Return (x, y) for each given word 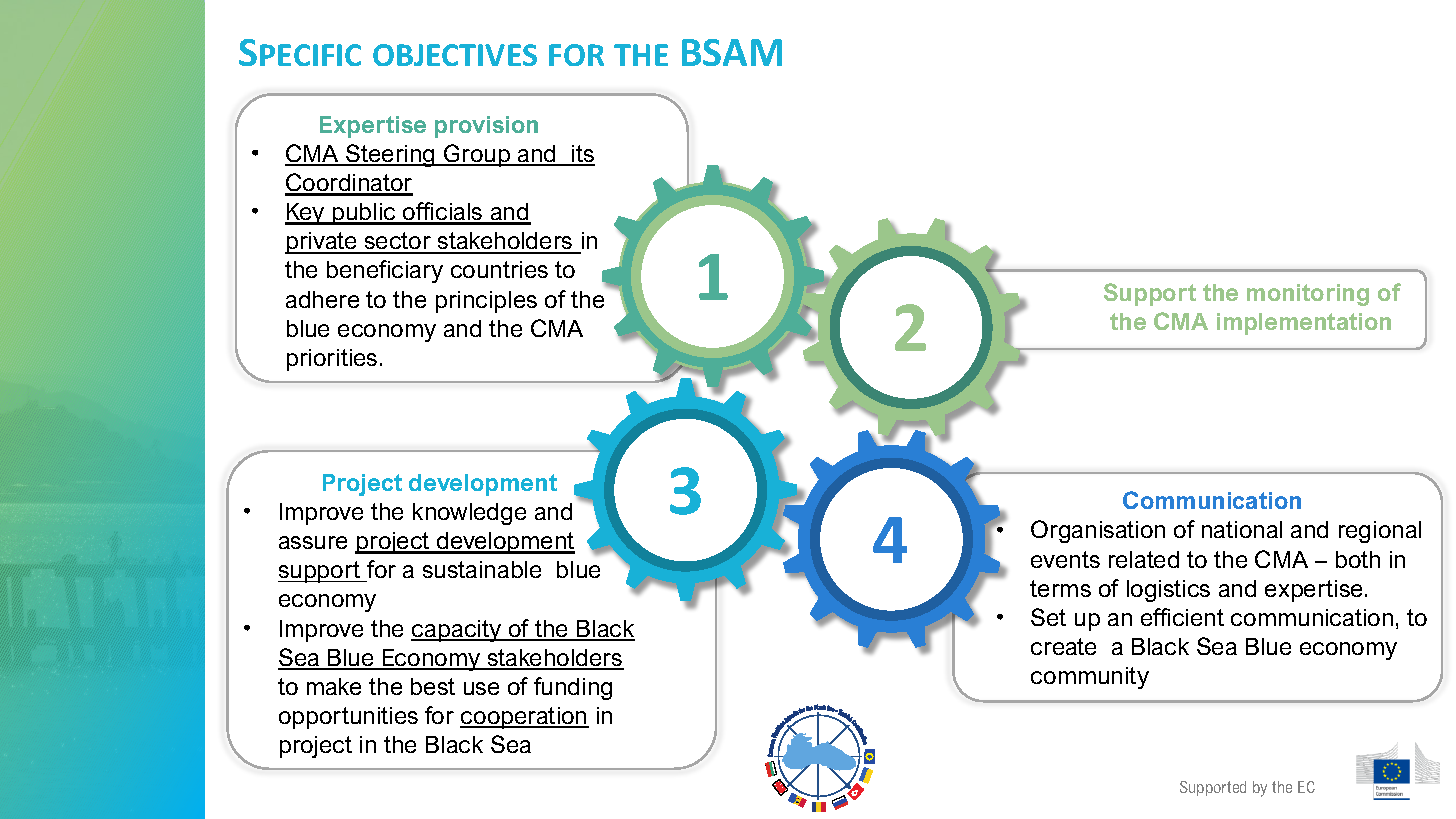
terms (1060, 588)
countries (499, 269)
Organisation (1098, 531)
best (433, 686)
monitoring (1308, 295)
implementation (1304, 324)
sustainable (482, 569)
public (364, 214)
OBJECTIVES (455, 55)
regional (1380, 532)
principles (486, 302)
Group (477, 155)
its (582, 155)
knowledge (469, 514)
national (1242, 529)
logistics (1168, 591)
